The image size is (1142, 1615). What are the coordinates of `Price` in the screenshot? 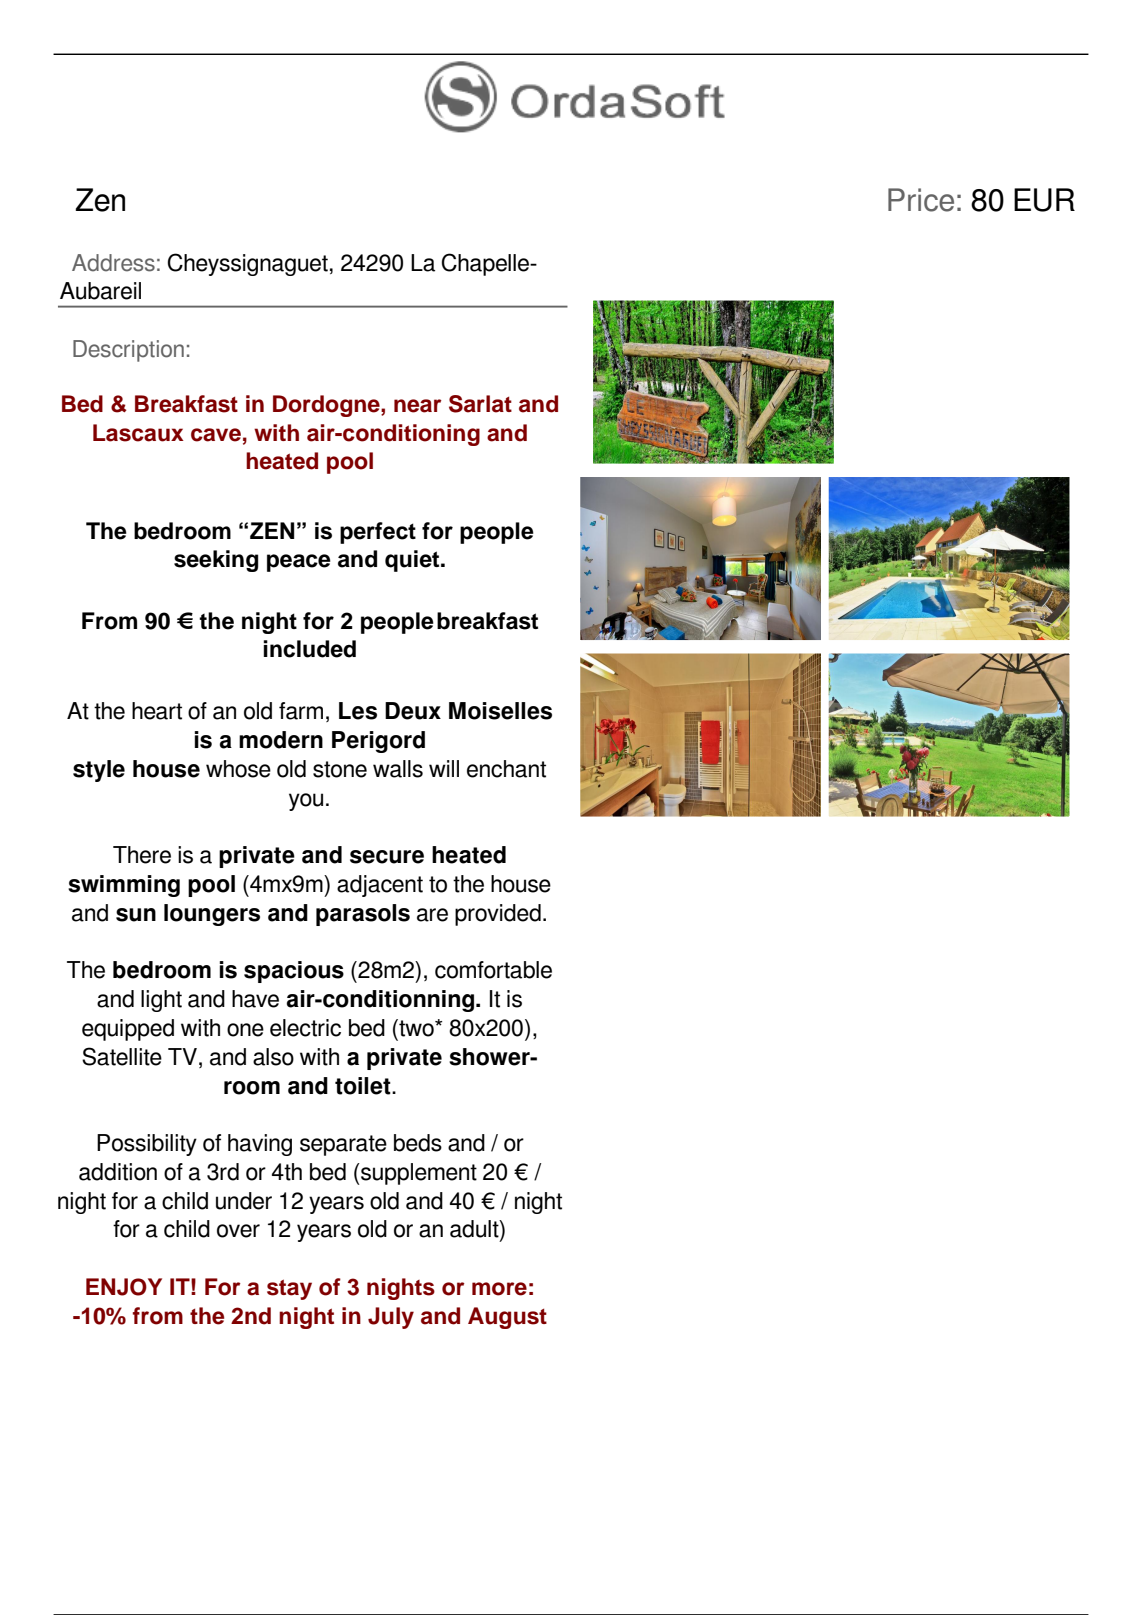 It's located at (921, 200).
